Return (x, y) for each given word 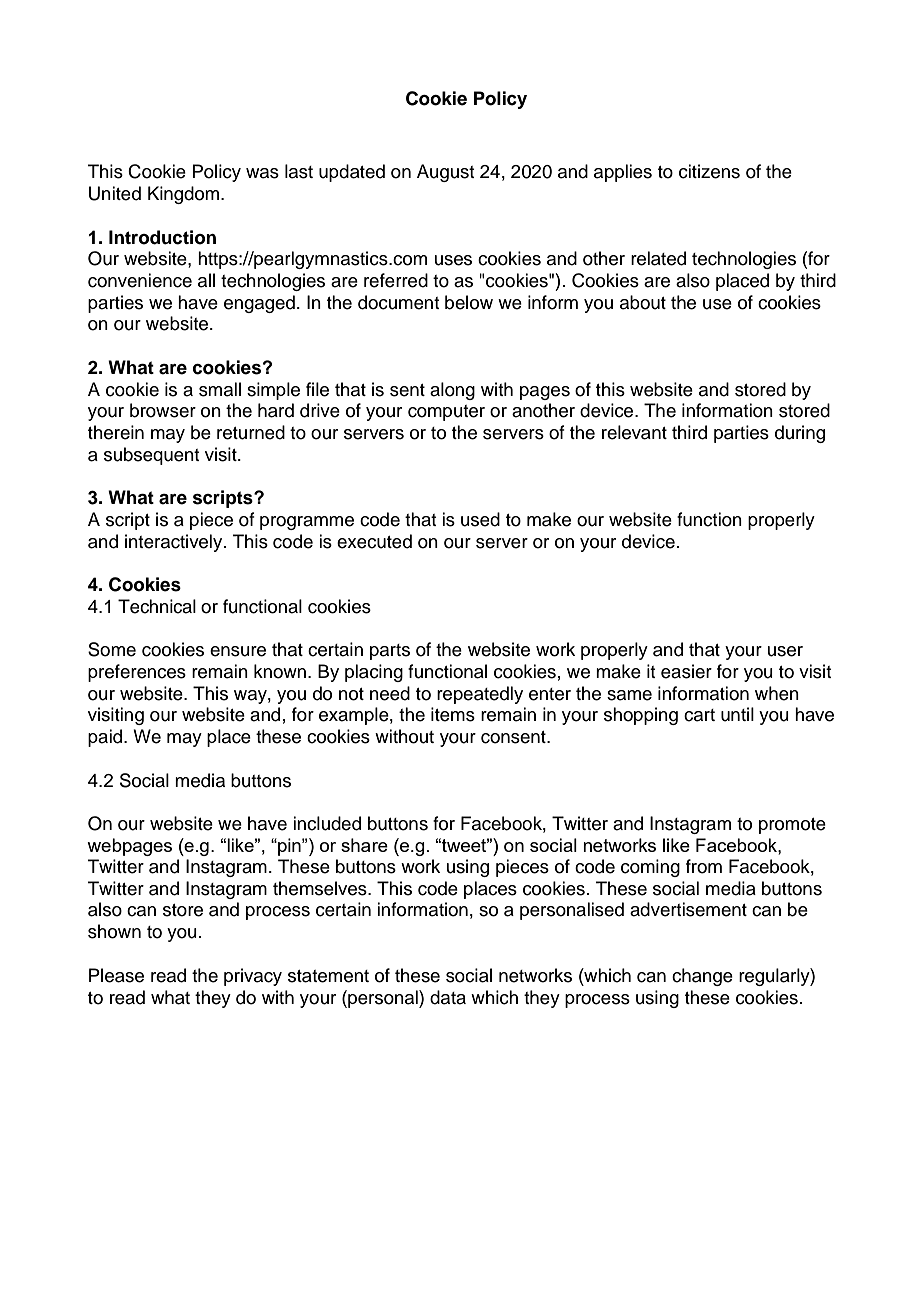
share (364, 845)
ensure (238, 651)
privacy (253, 977)
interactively (175, 543)
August (445, 173)
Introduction (162, 237)
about (643, 302)
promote (792, 826)
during (800, 434)
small (220, 389)
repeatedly (480, 695)
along (452, 391)
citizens (709, 171)
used (480, 519)
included (327, 823)
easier (686, 671)
